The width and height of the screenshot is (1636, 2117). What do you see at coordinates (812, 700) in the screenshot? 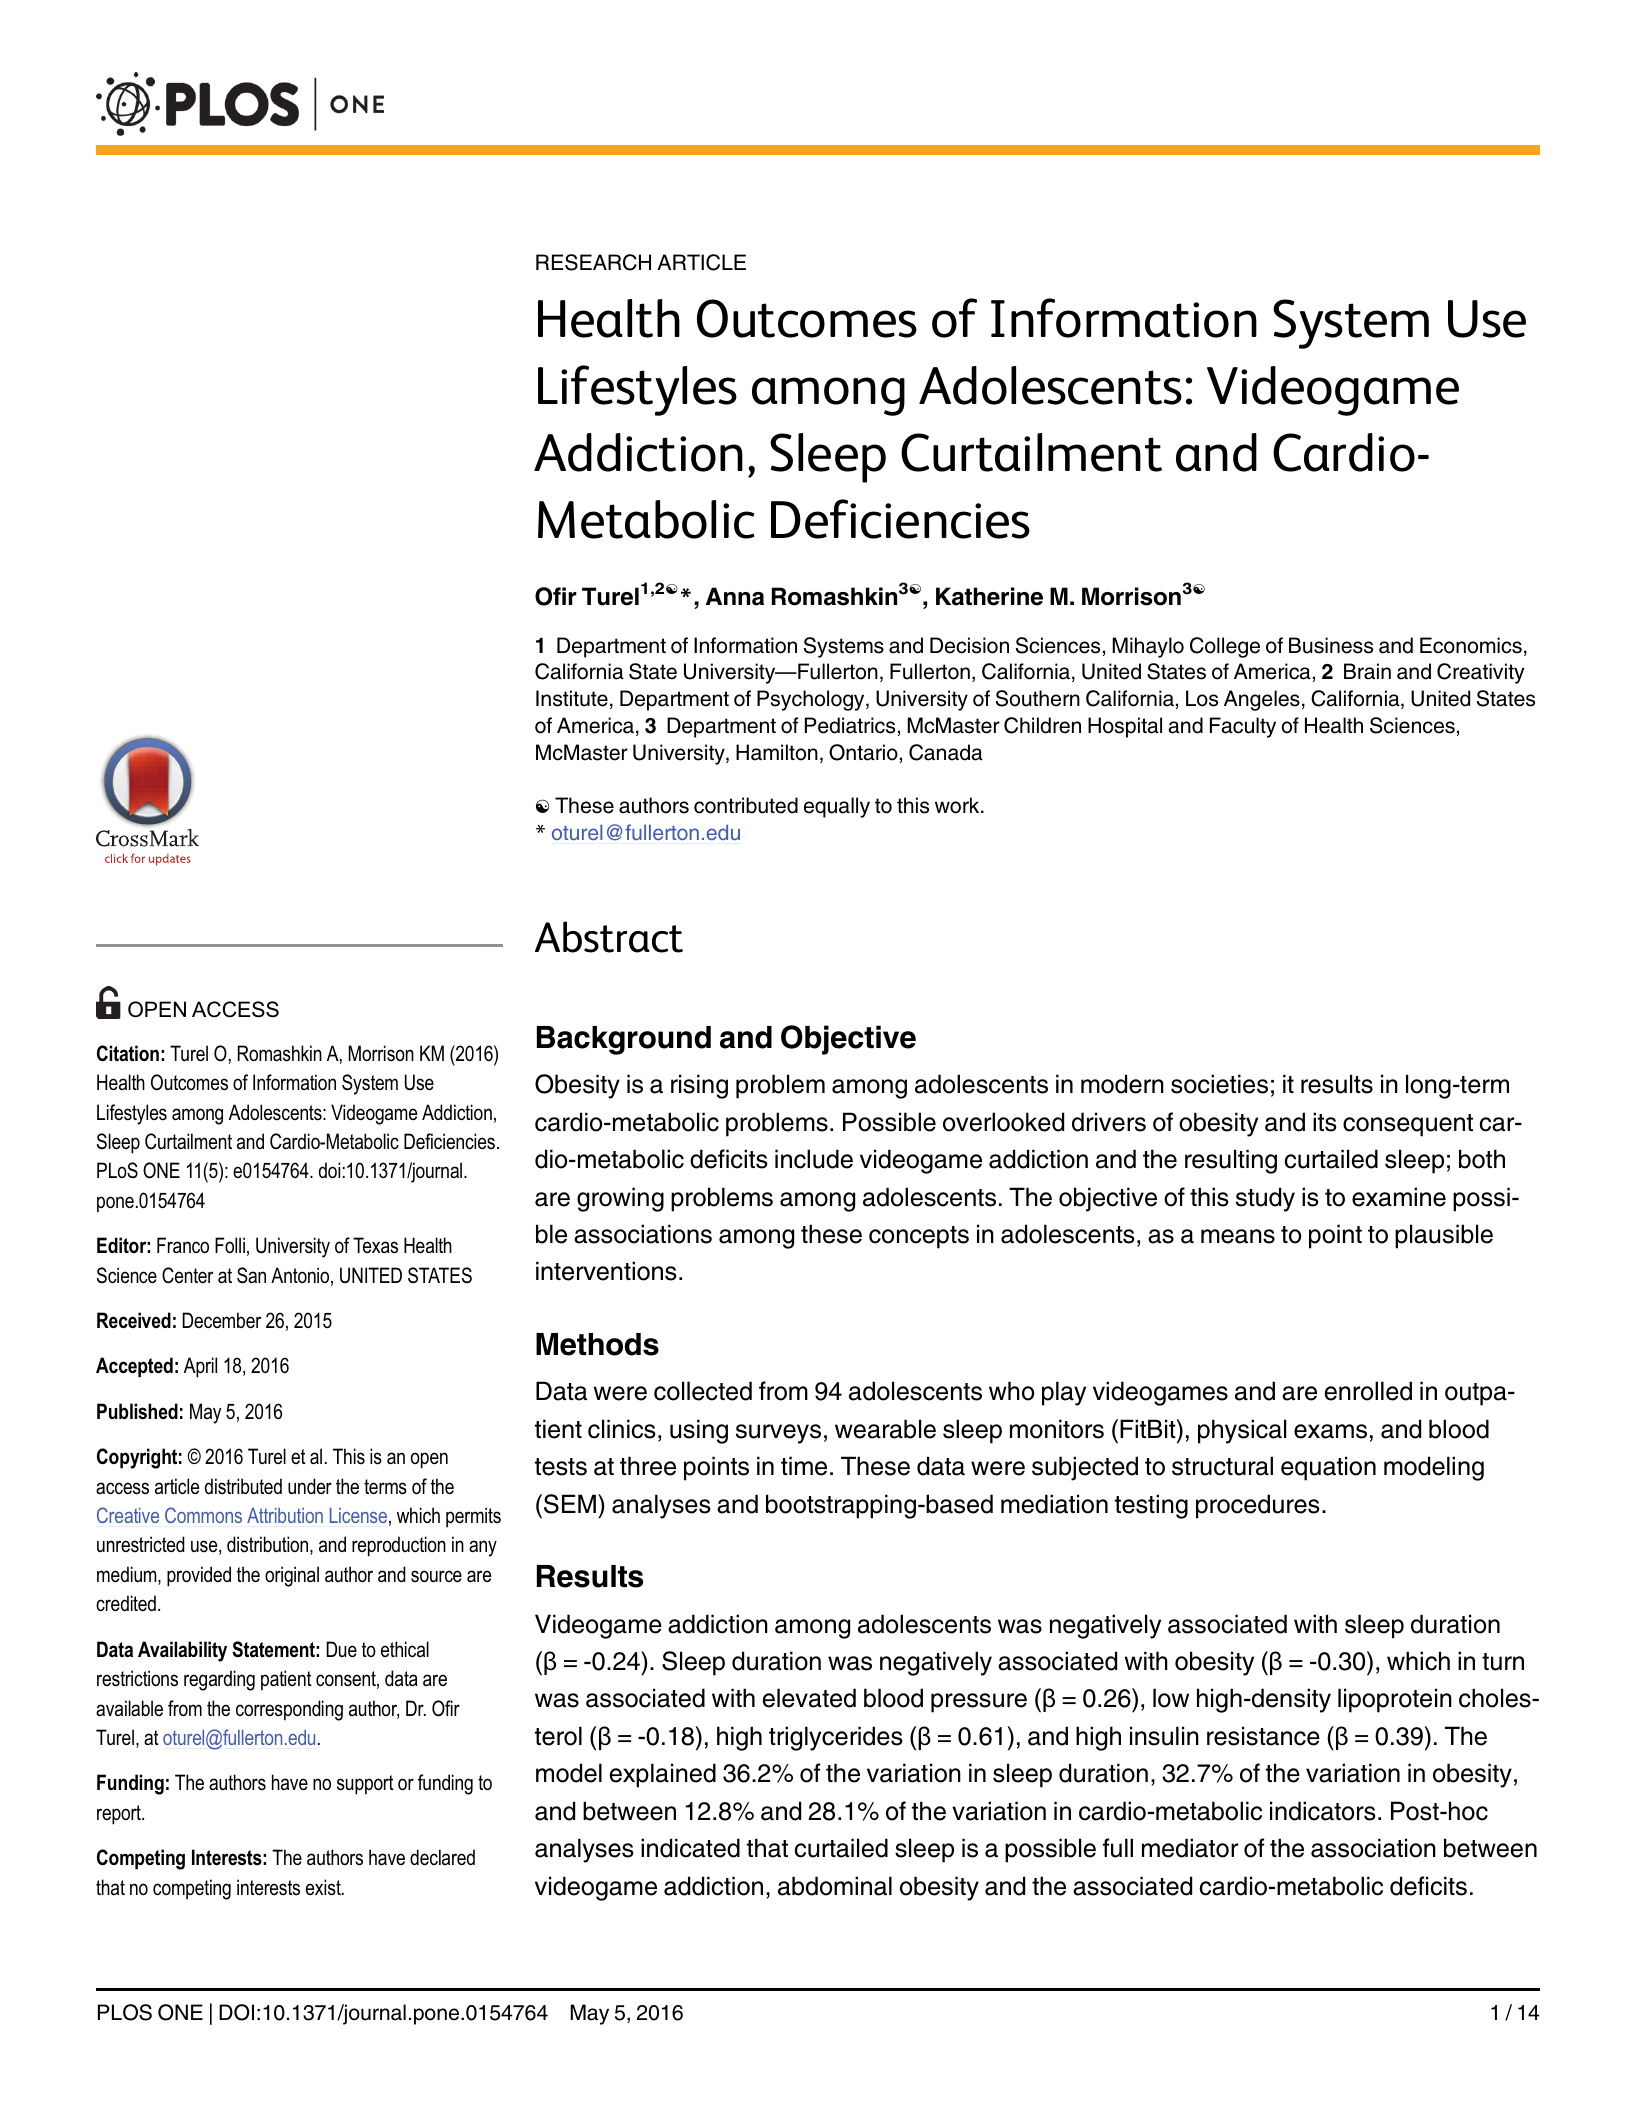
I see `Psychology` at bounding box center [812, 700].
